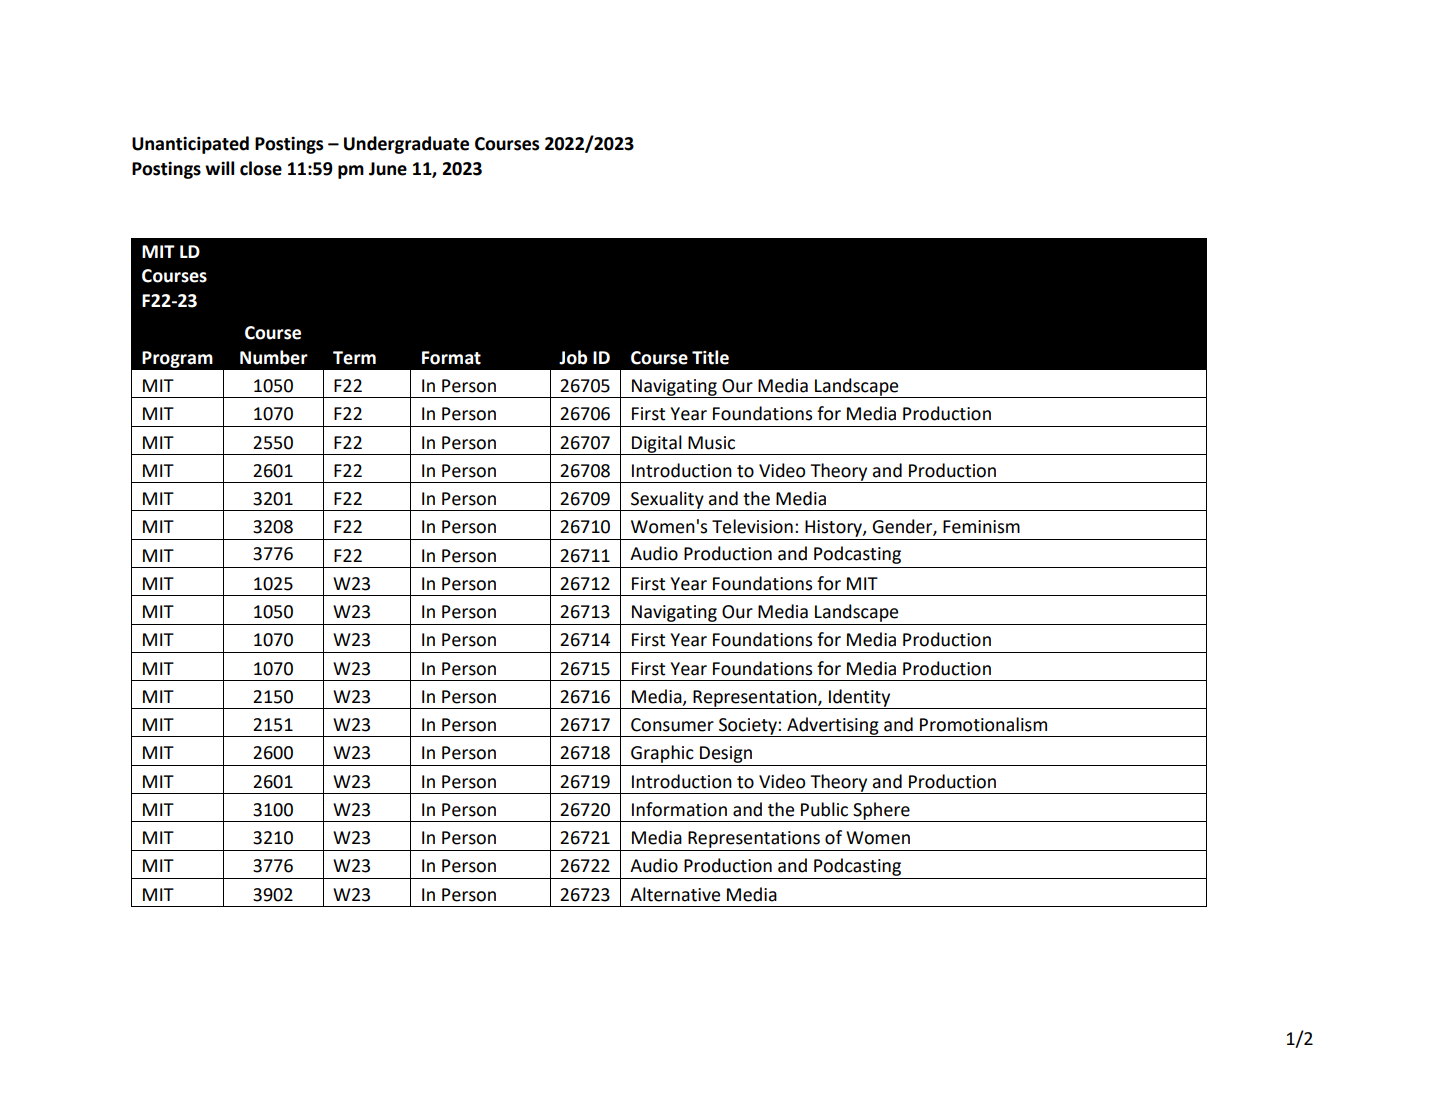 This screenshot has height=1116, width=1445. What do you see at coordinates (354, 358) in the screenshot?
I see `Term` at bounding box center [354, 358].
